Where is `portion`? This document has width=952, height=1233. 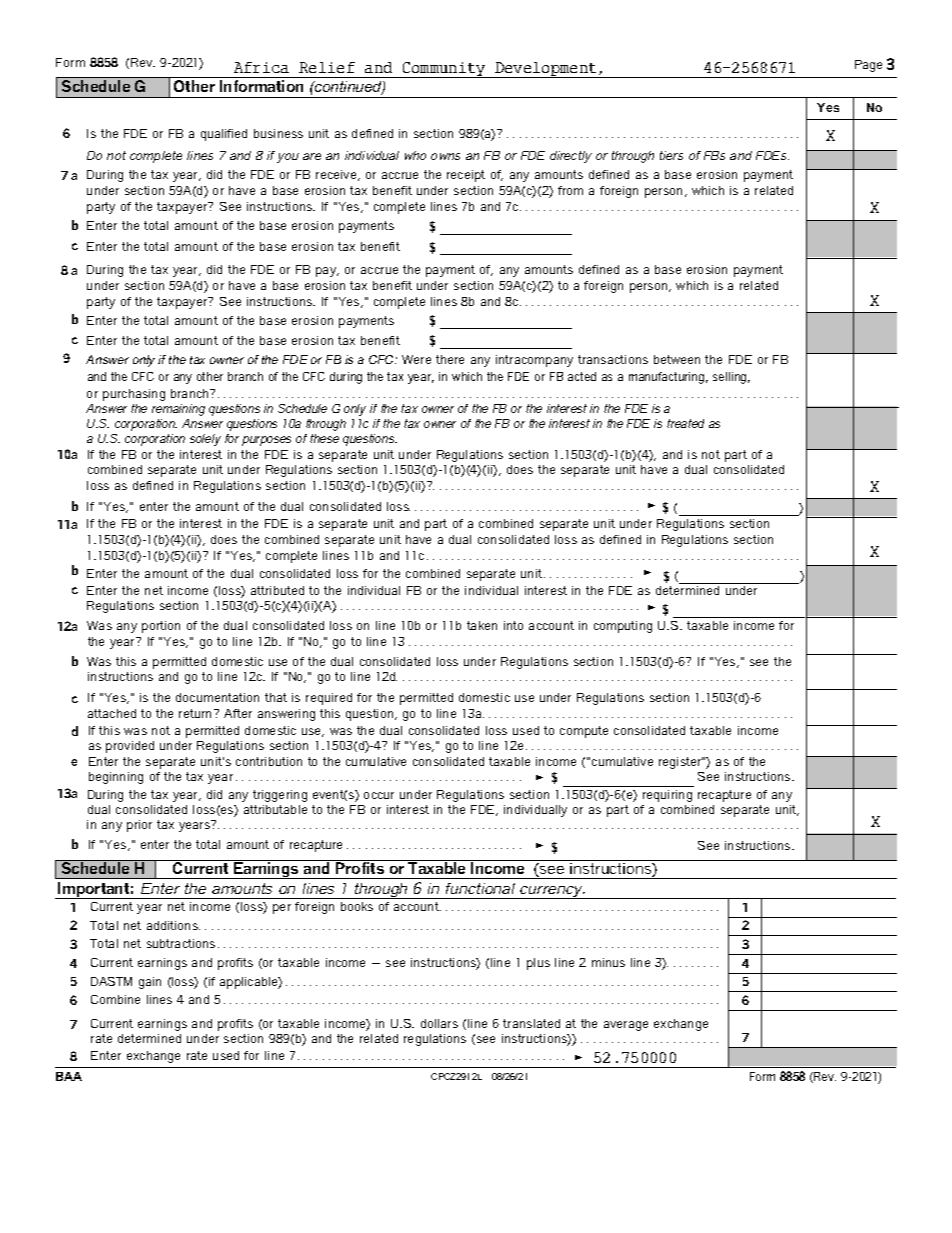
portion is located at coordinates (161, 627).
